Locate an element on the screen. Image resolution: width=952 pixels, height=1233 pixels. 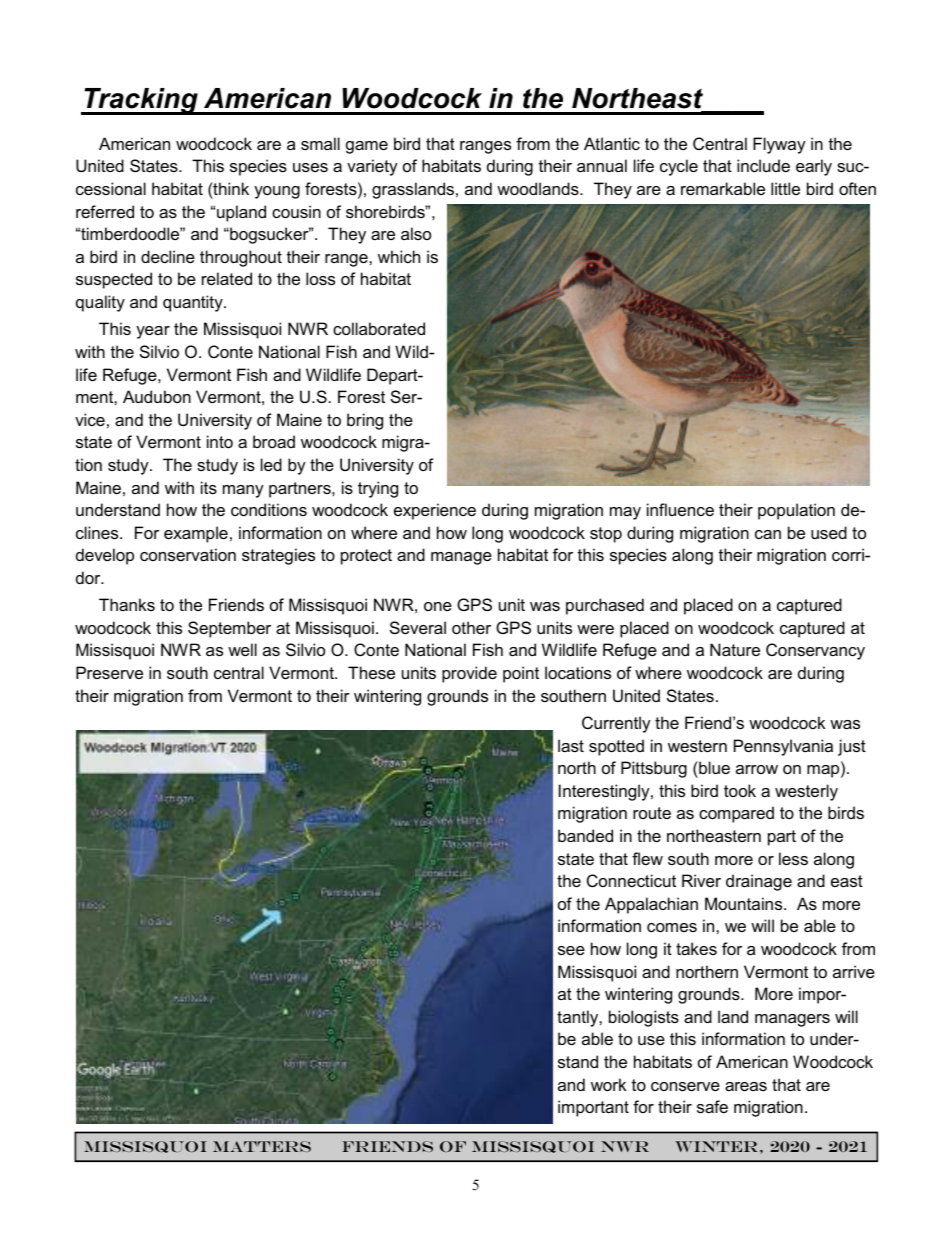
quantity is located at coordinates (194, 303).
